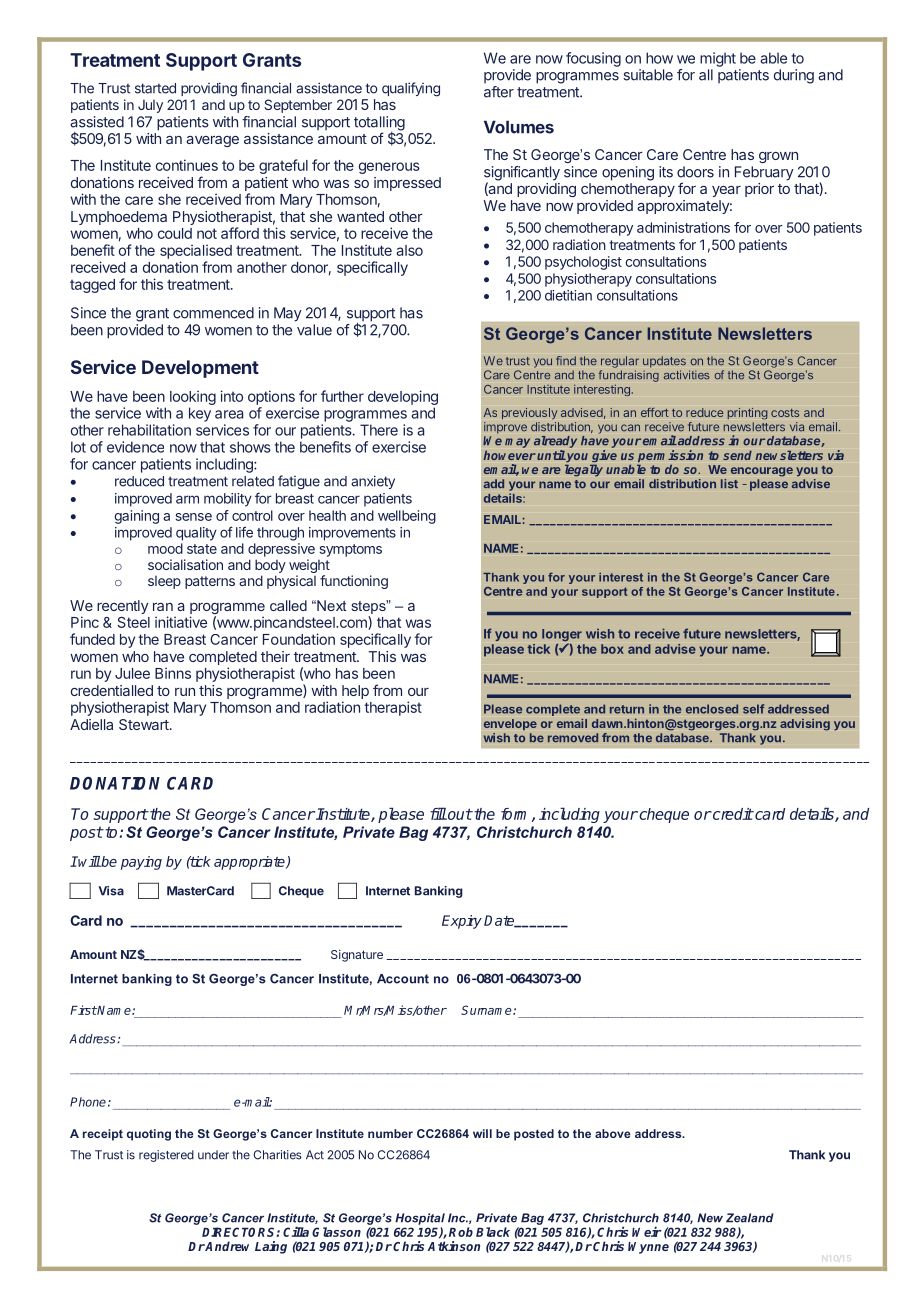  I want to click on Binns, so click(173, 673).
